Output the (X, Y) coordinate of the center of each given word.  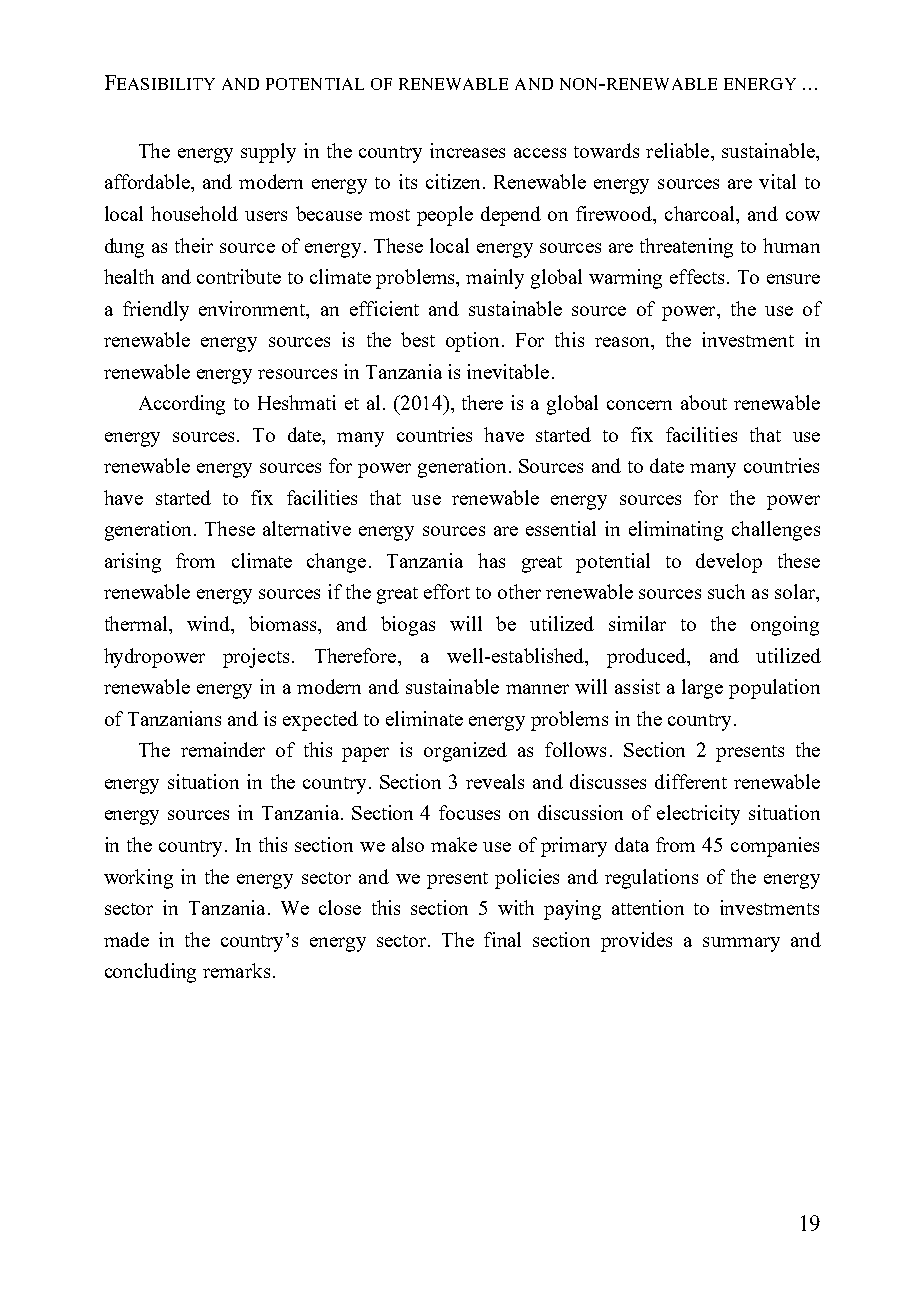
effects (697, 276)
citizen (453, 181)
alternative (307, 528)
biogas (408, 626)
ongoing (785, 626)
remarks (236, 970)
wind (209, 623)
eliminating (676, 531)
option (472, 342)
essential (561, 528)
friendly (156, 311)
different (691, 781)
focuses (469, 812)
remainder (223, 749)
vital (777, 181)
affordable (148, 181)
